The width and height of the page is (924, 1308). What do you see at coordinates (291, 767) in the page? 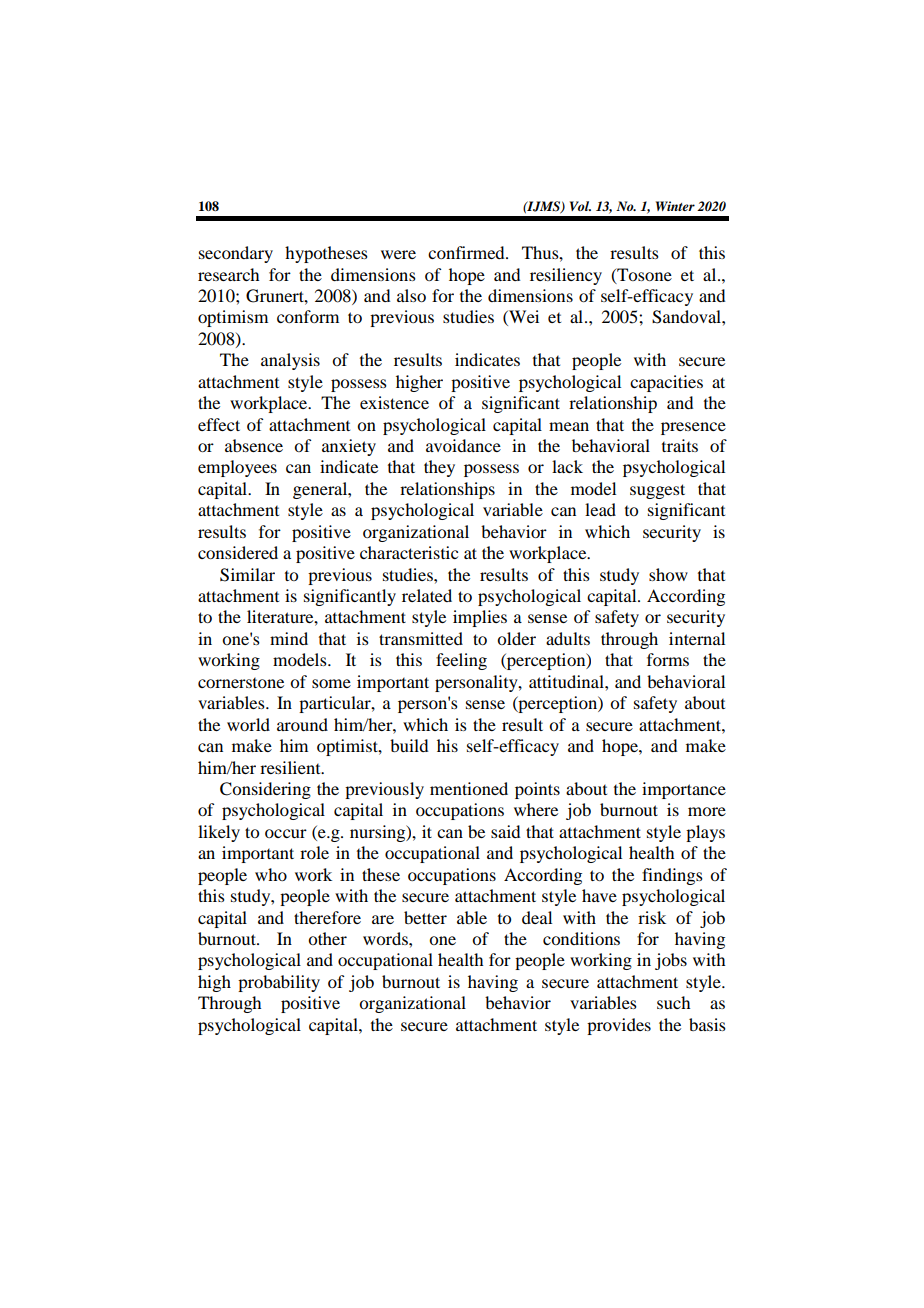
I see `resilient` at bounding box center [291, 767].
